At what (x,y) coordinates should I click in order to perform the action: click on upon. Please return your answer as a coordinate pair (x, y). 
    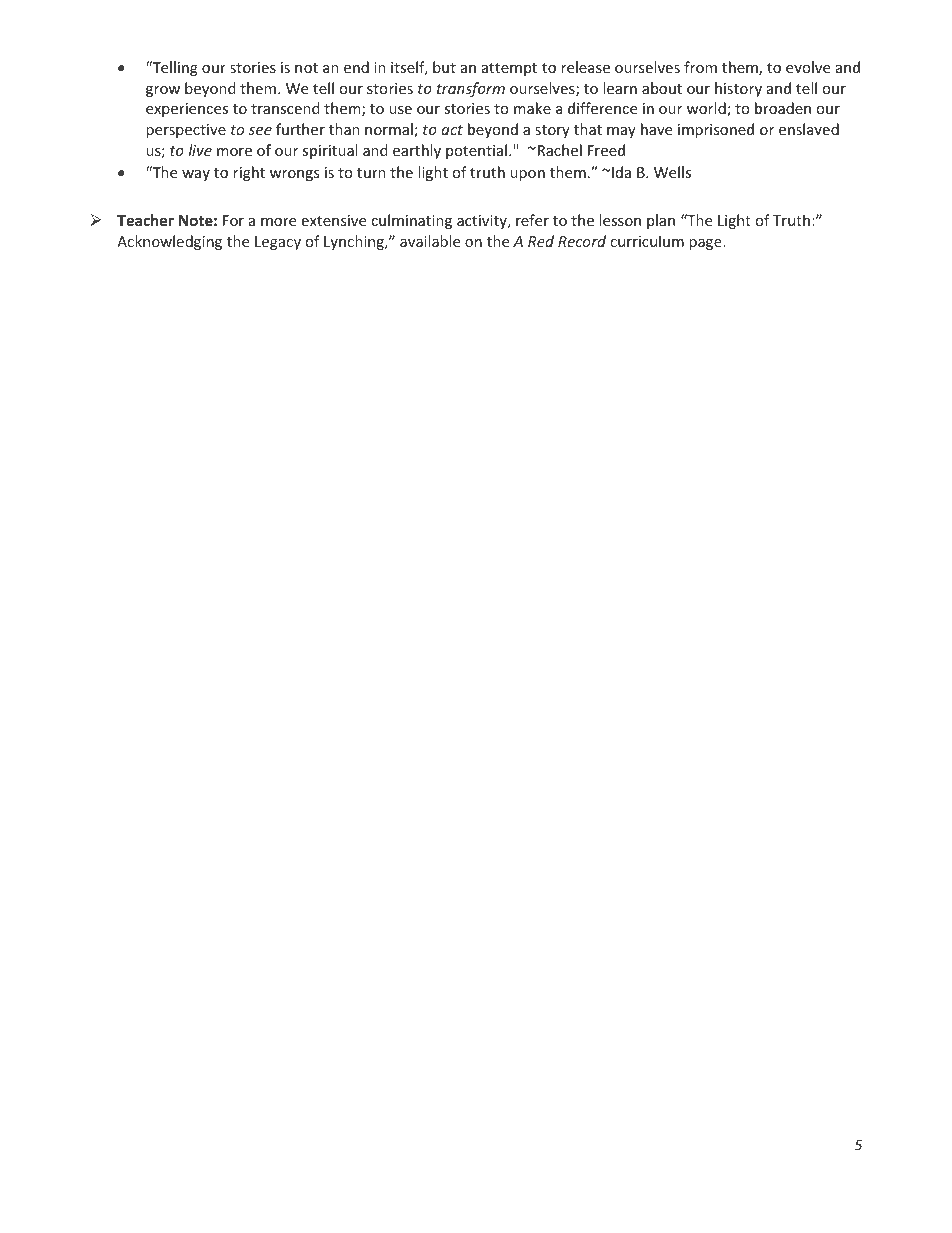
    Looking at the image, I should click on (527, 175).
